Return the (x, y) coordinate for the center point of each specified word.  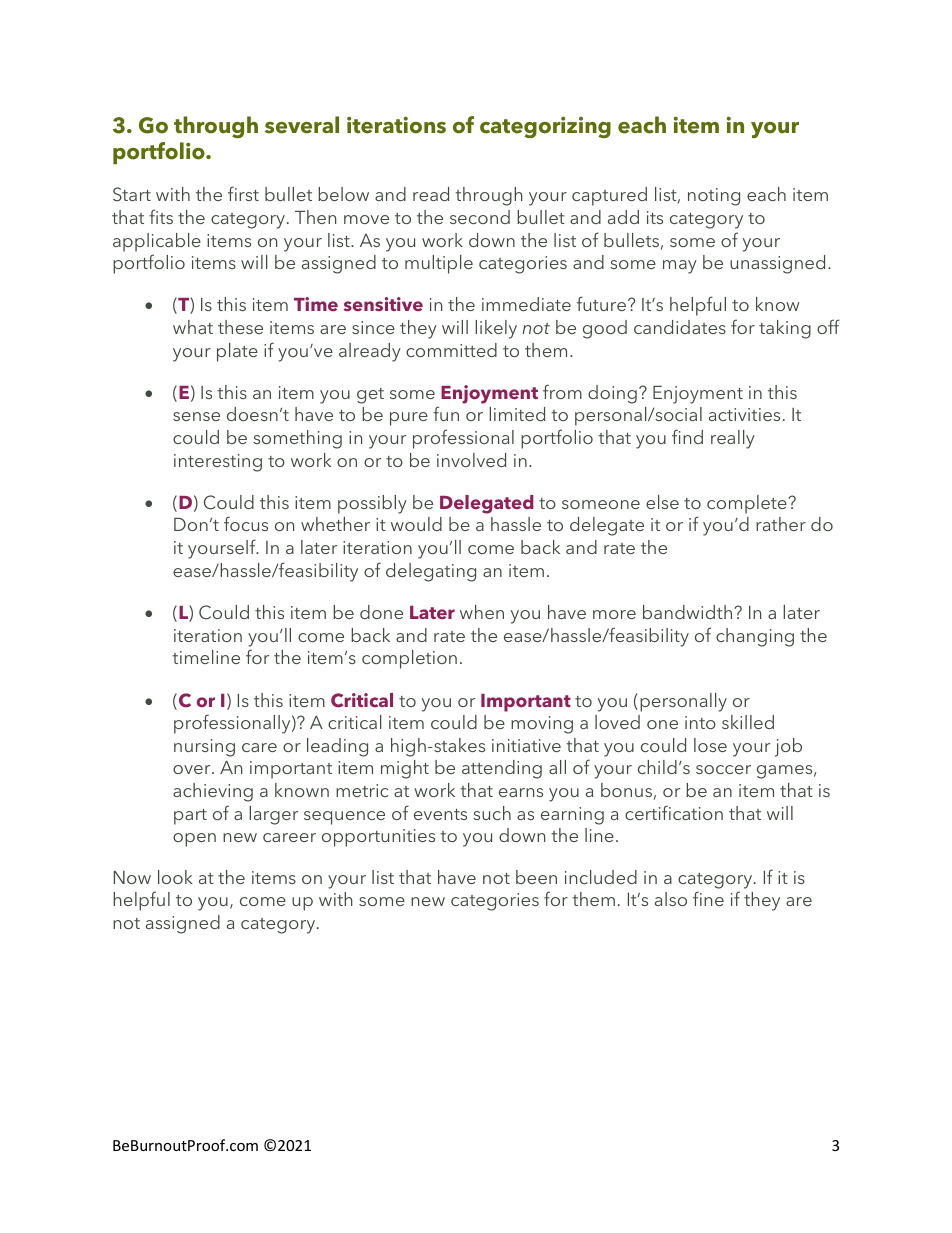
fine (708, 898)
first (243, 193)
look (175, 877)
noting (714, 197)
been (536, 877)
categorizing (545, 127)
